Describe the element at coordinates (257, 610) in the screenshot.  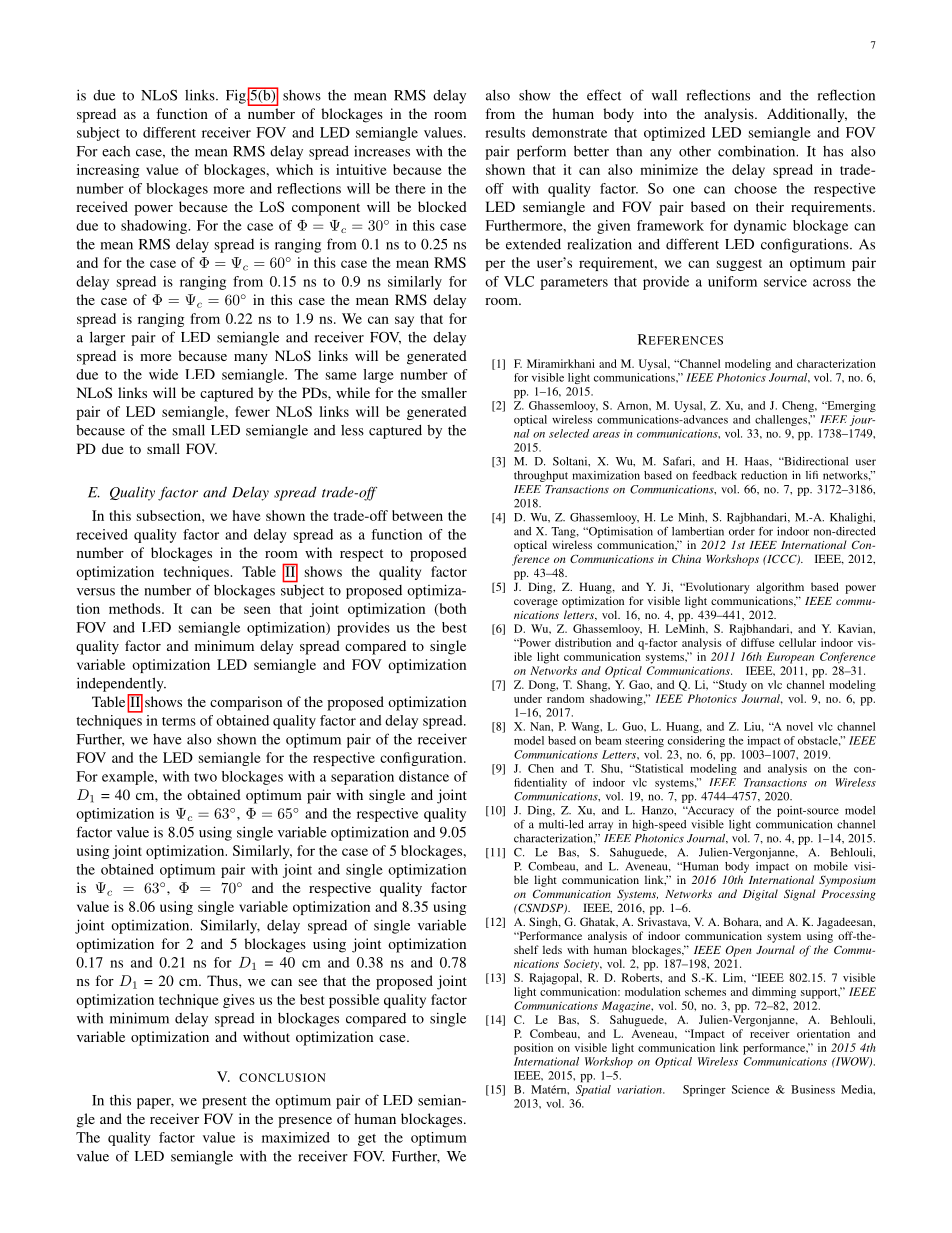
I see `seen` at that location.
